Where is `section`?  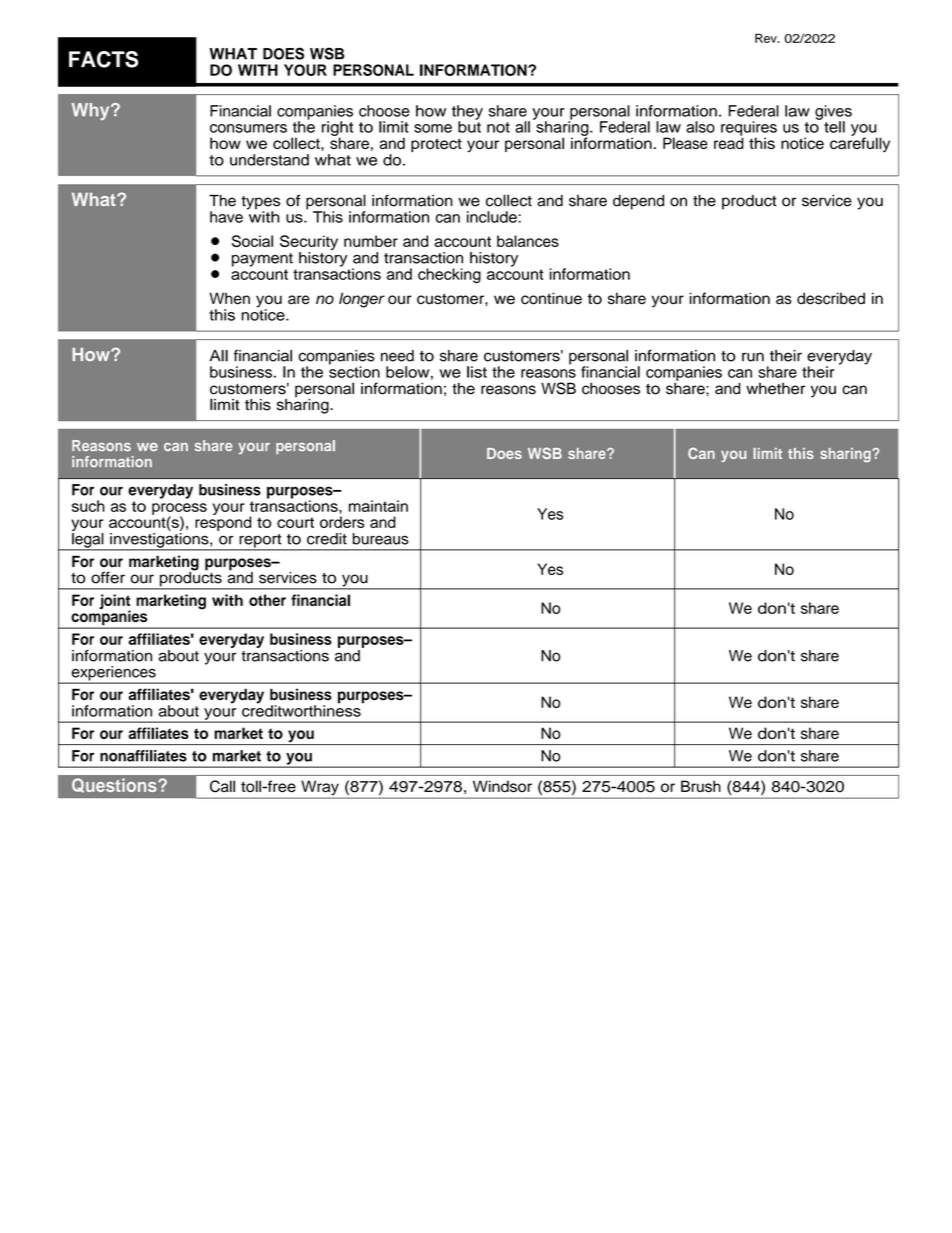
section is located at coordinates (354, 371).
